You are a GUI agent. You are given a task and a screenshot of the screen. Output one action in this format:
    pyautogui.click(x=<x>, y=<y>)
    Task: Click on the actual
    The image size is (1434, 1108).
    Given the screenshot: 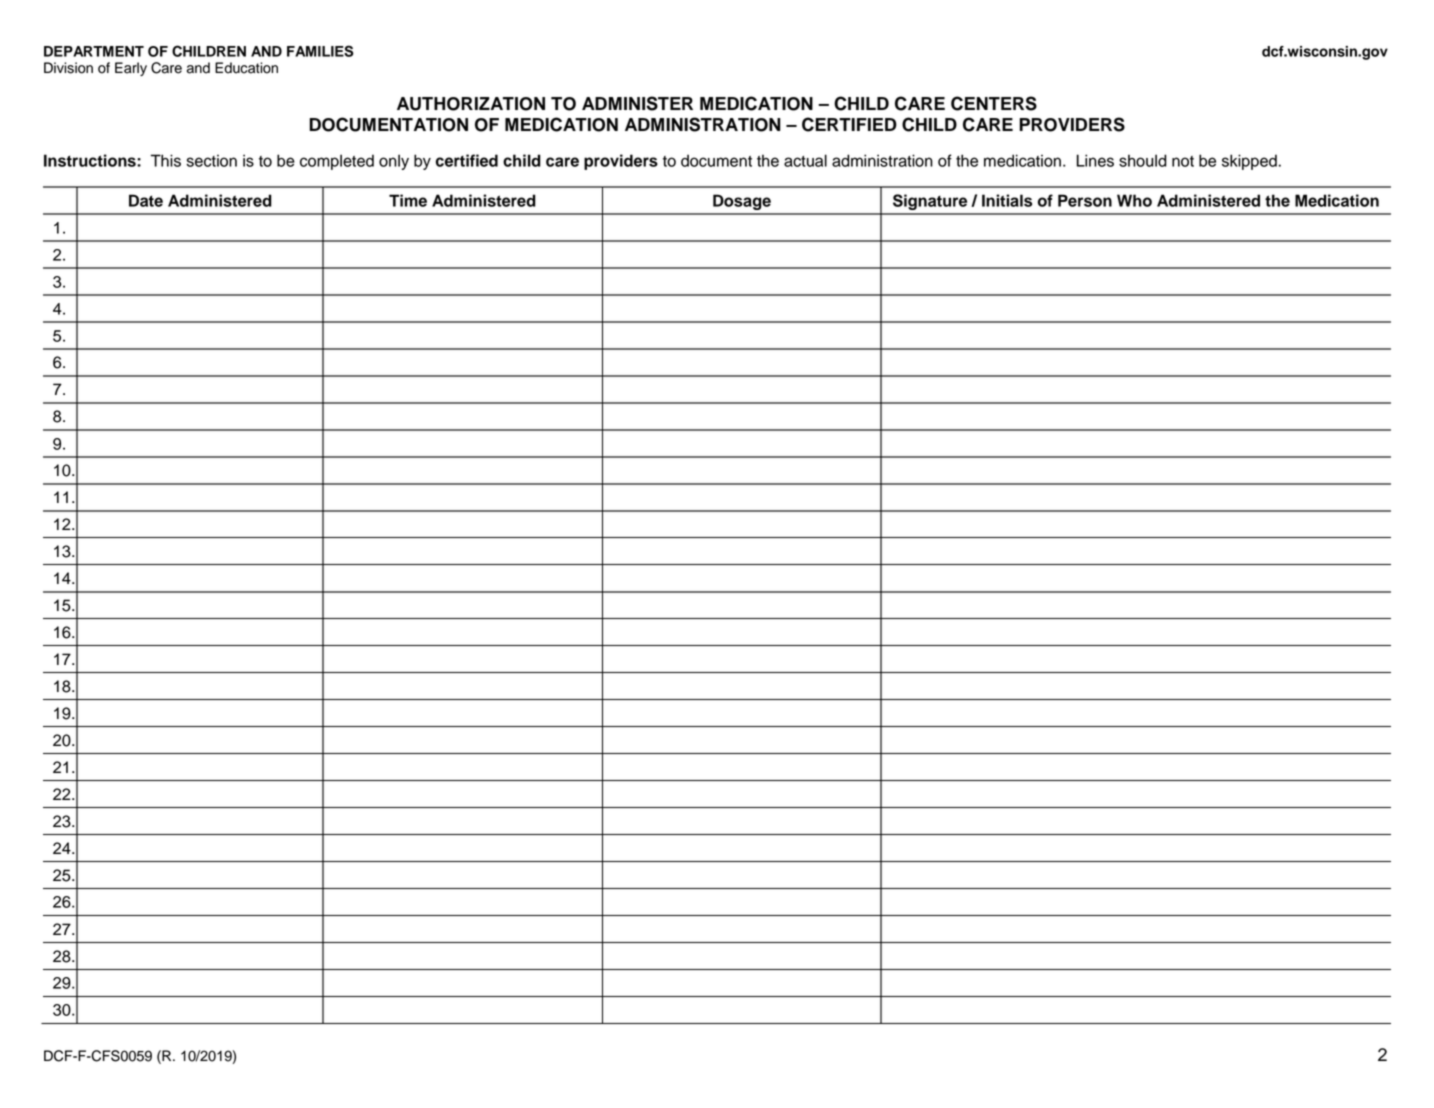 What is the action you would take?
    pyautogui.click(x=805, y=160)
